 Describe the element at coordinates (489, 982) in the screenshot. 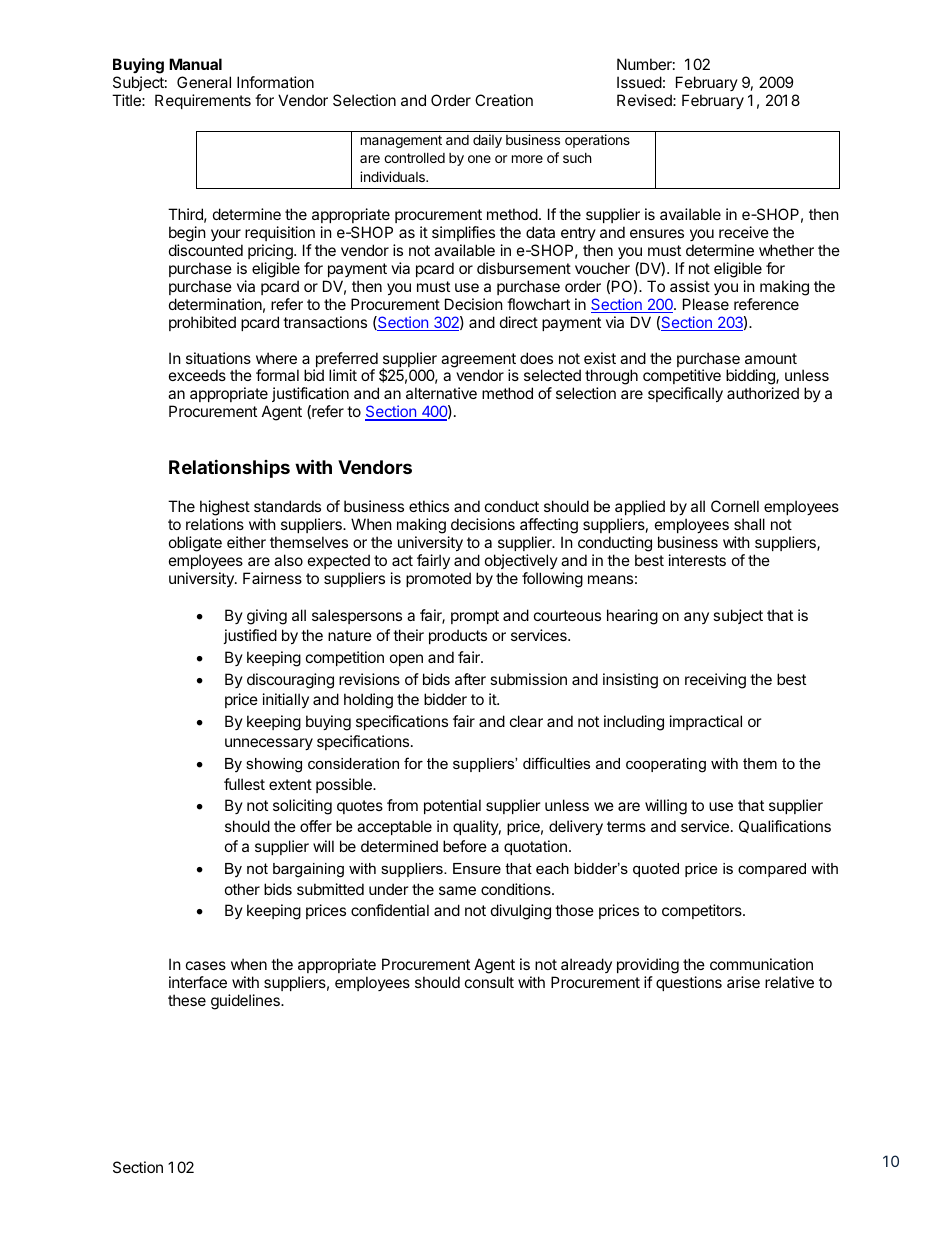

I see `consult` at that location.
